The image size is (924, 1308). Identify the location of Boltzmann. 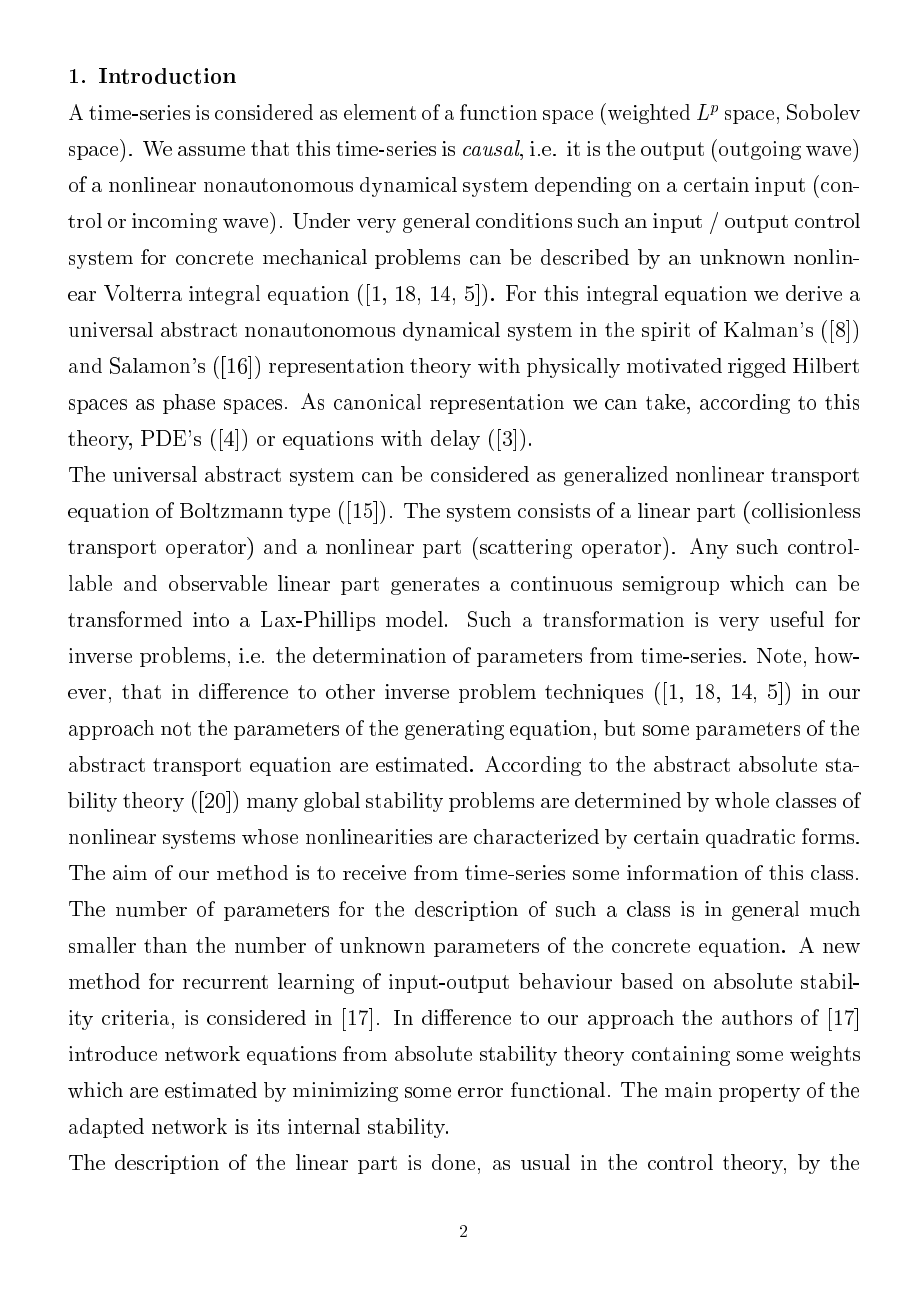
(231, 510).
